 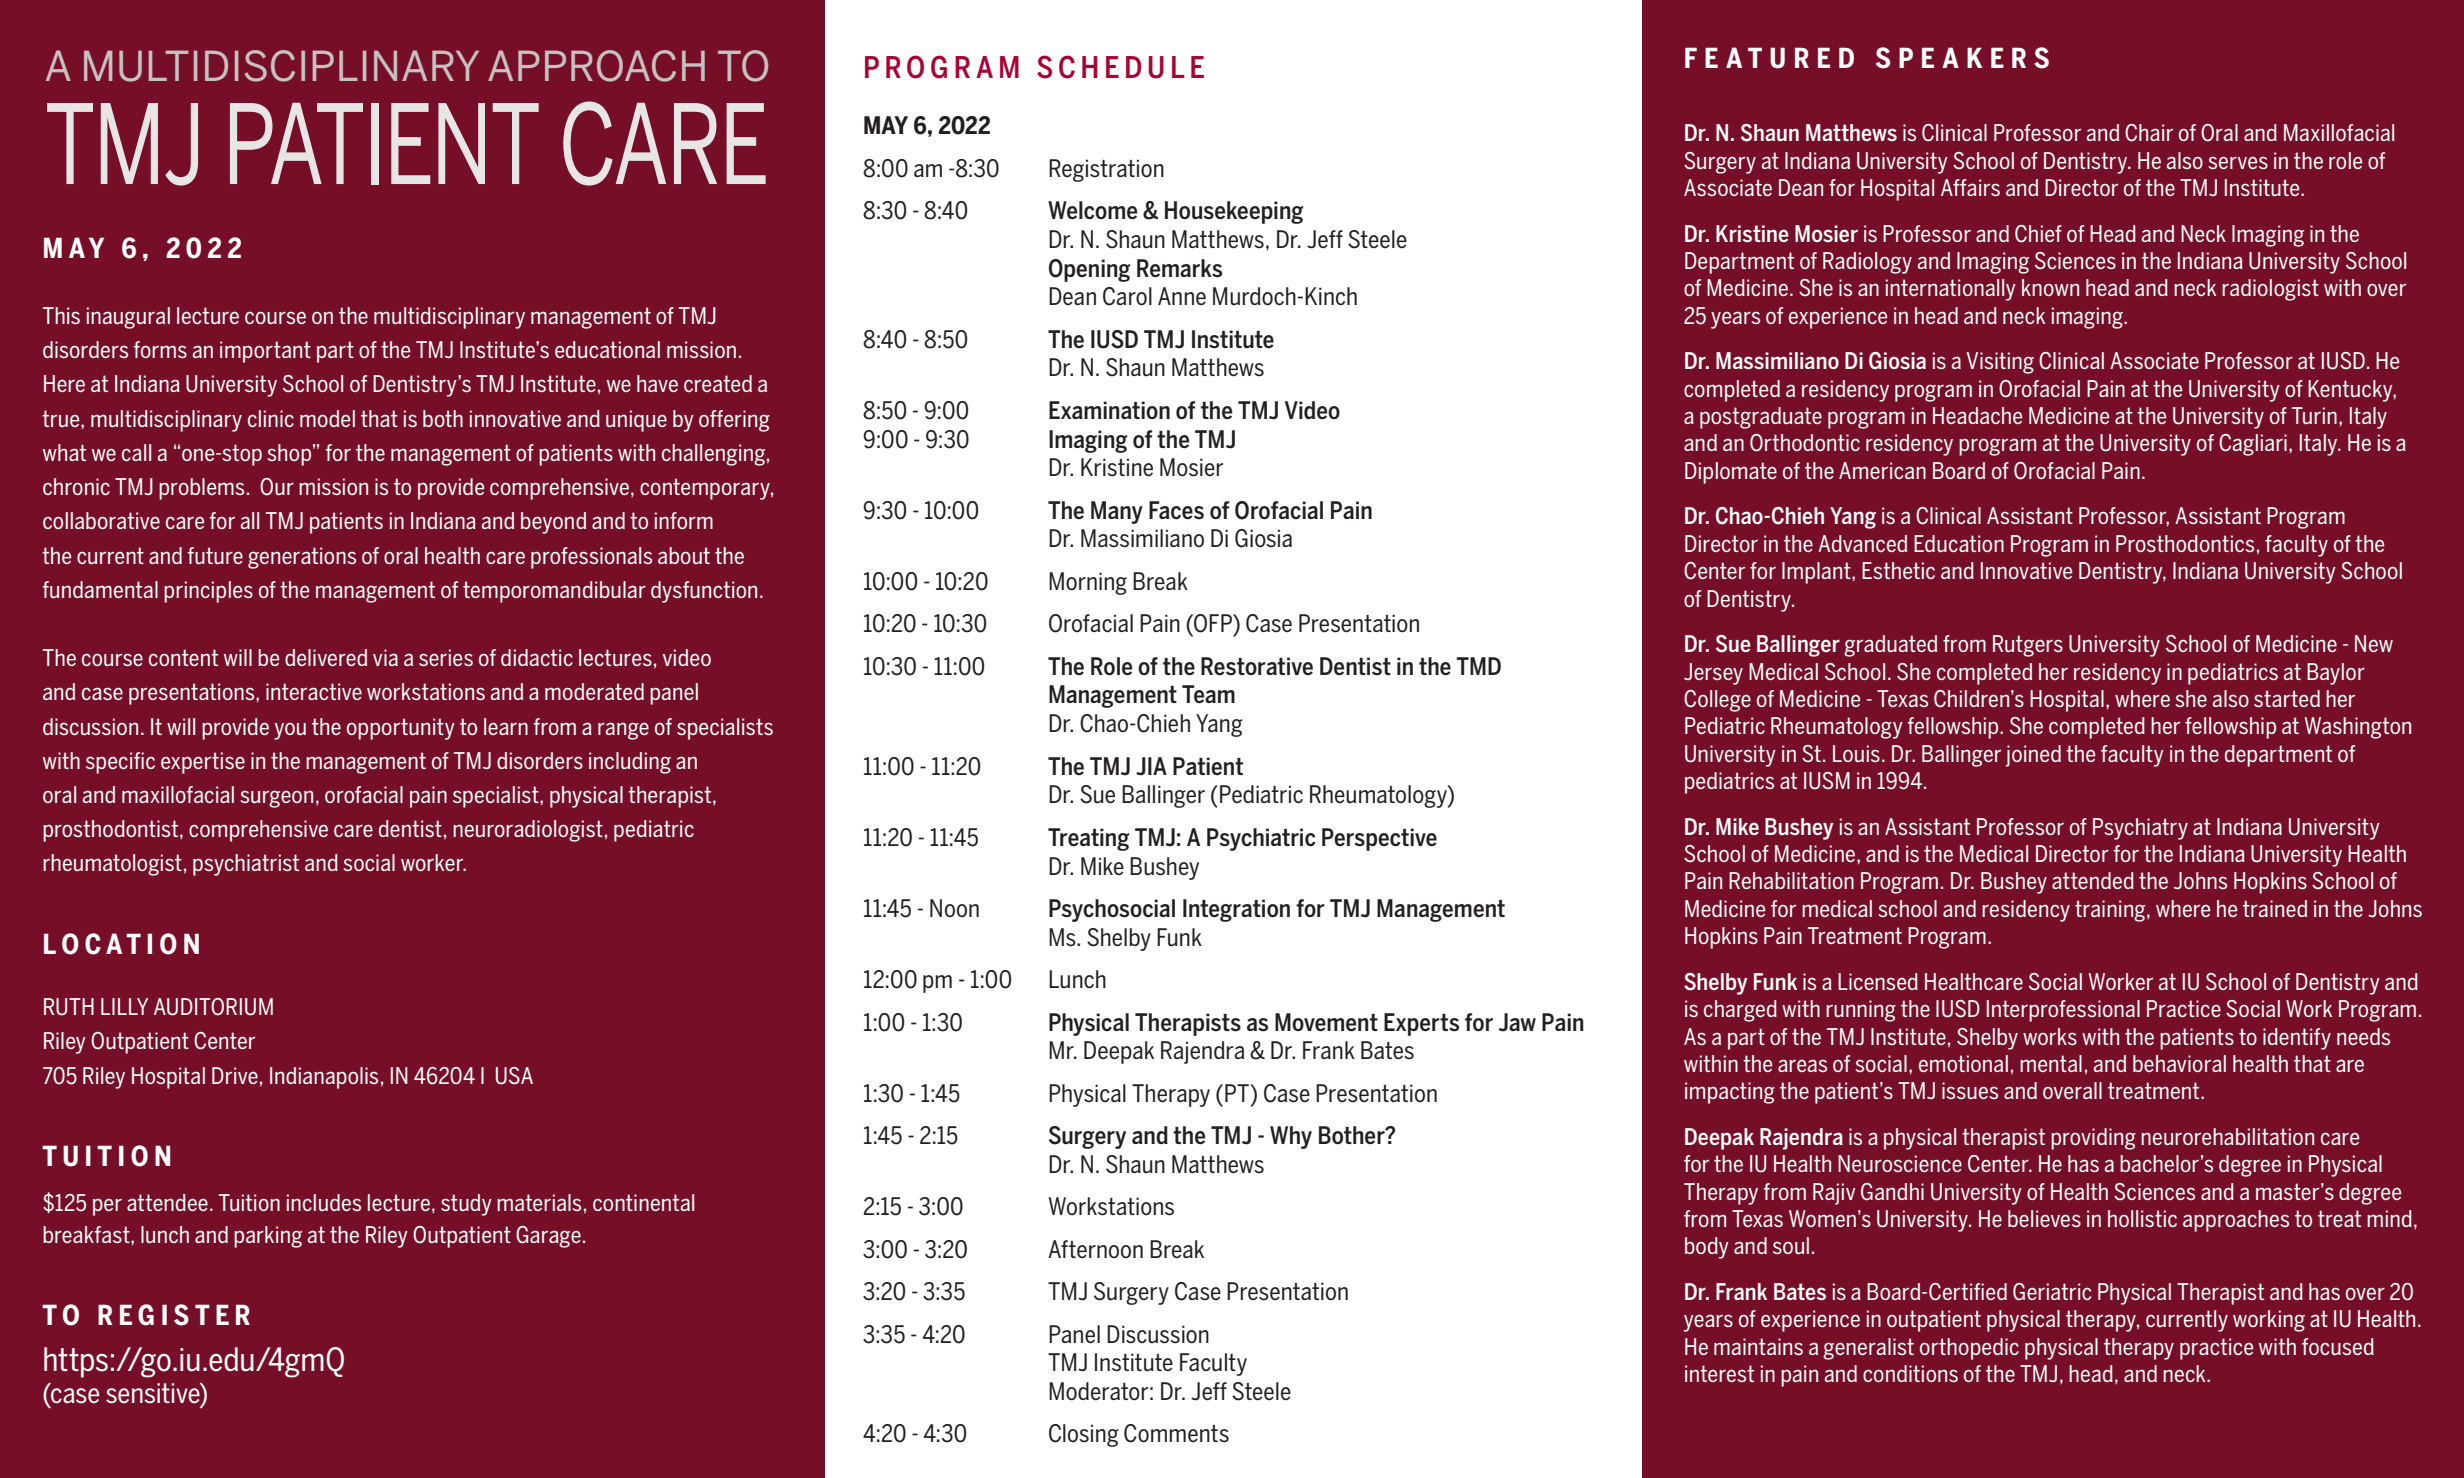 I want to click on REGISTER, so click(x=174, y=1315).
